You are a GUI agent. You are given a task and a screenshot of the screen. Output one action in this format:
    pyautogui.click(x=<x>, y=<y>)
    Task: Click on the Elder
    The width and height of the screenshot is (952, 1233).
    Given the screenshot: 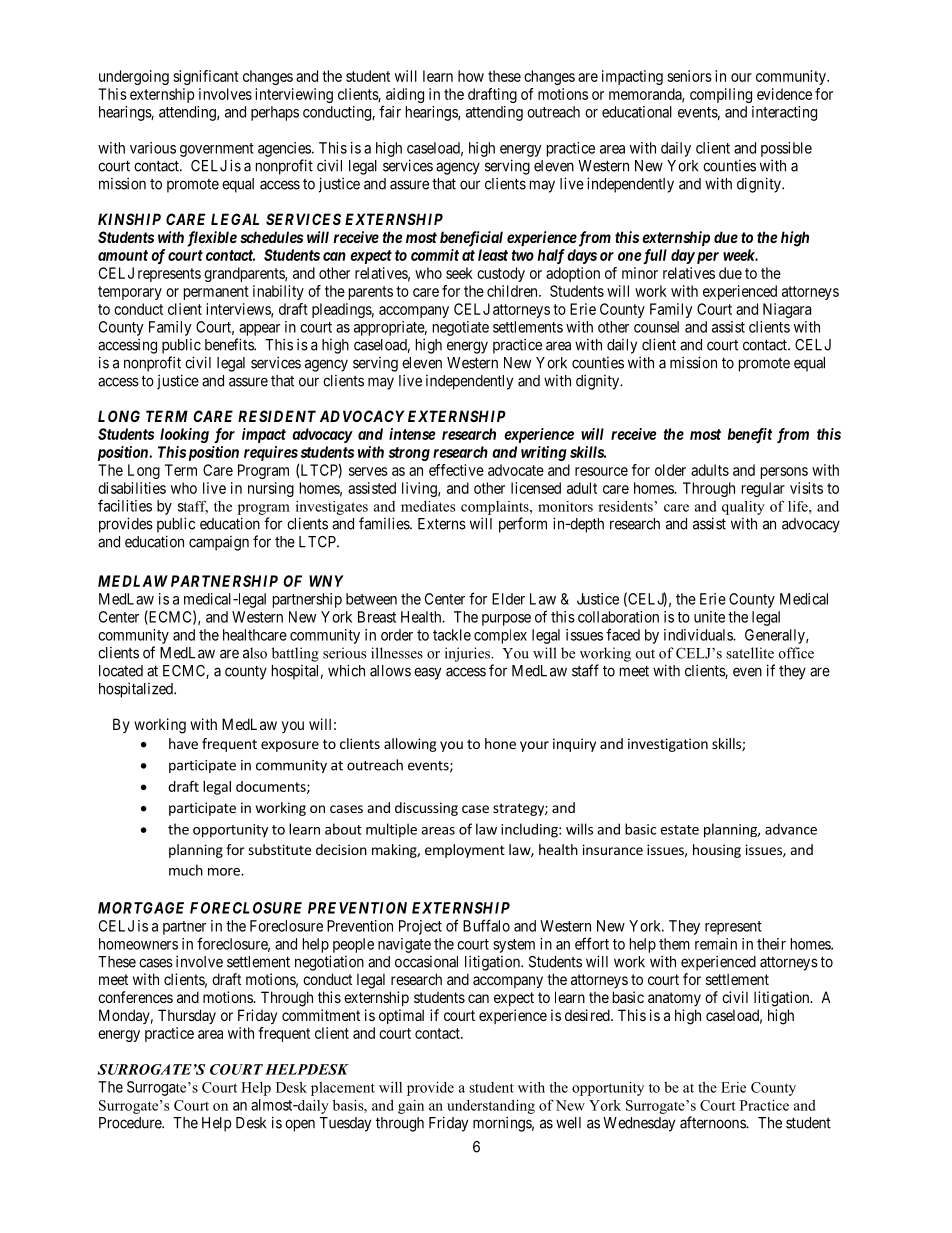 What is the action you would take?
    pyautogui.click(x=508, y=599)
